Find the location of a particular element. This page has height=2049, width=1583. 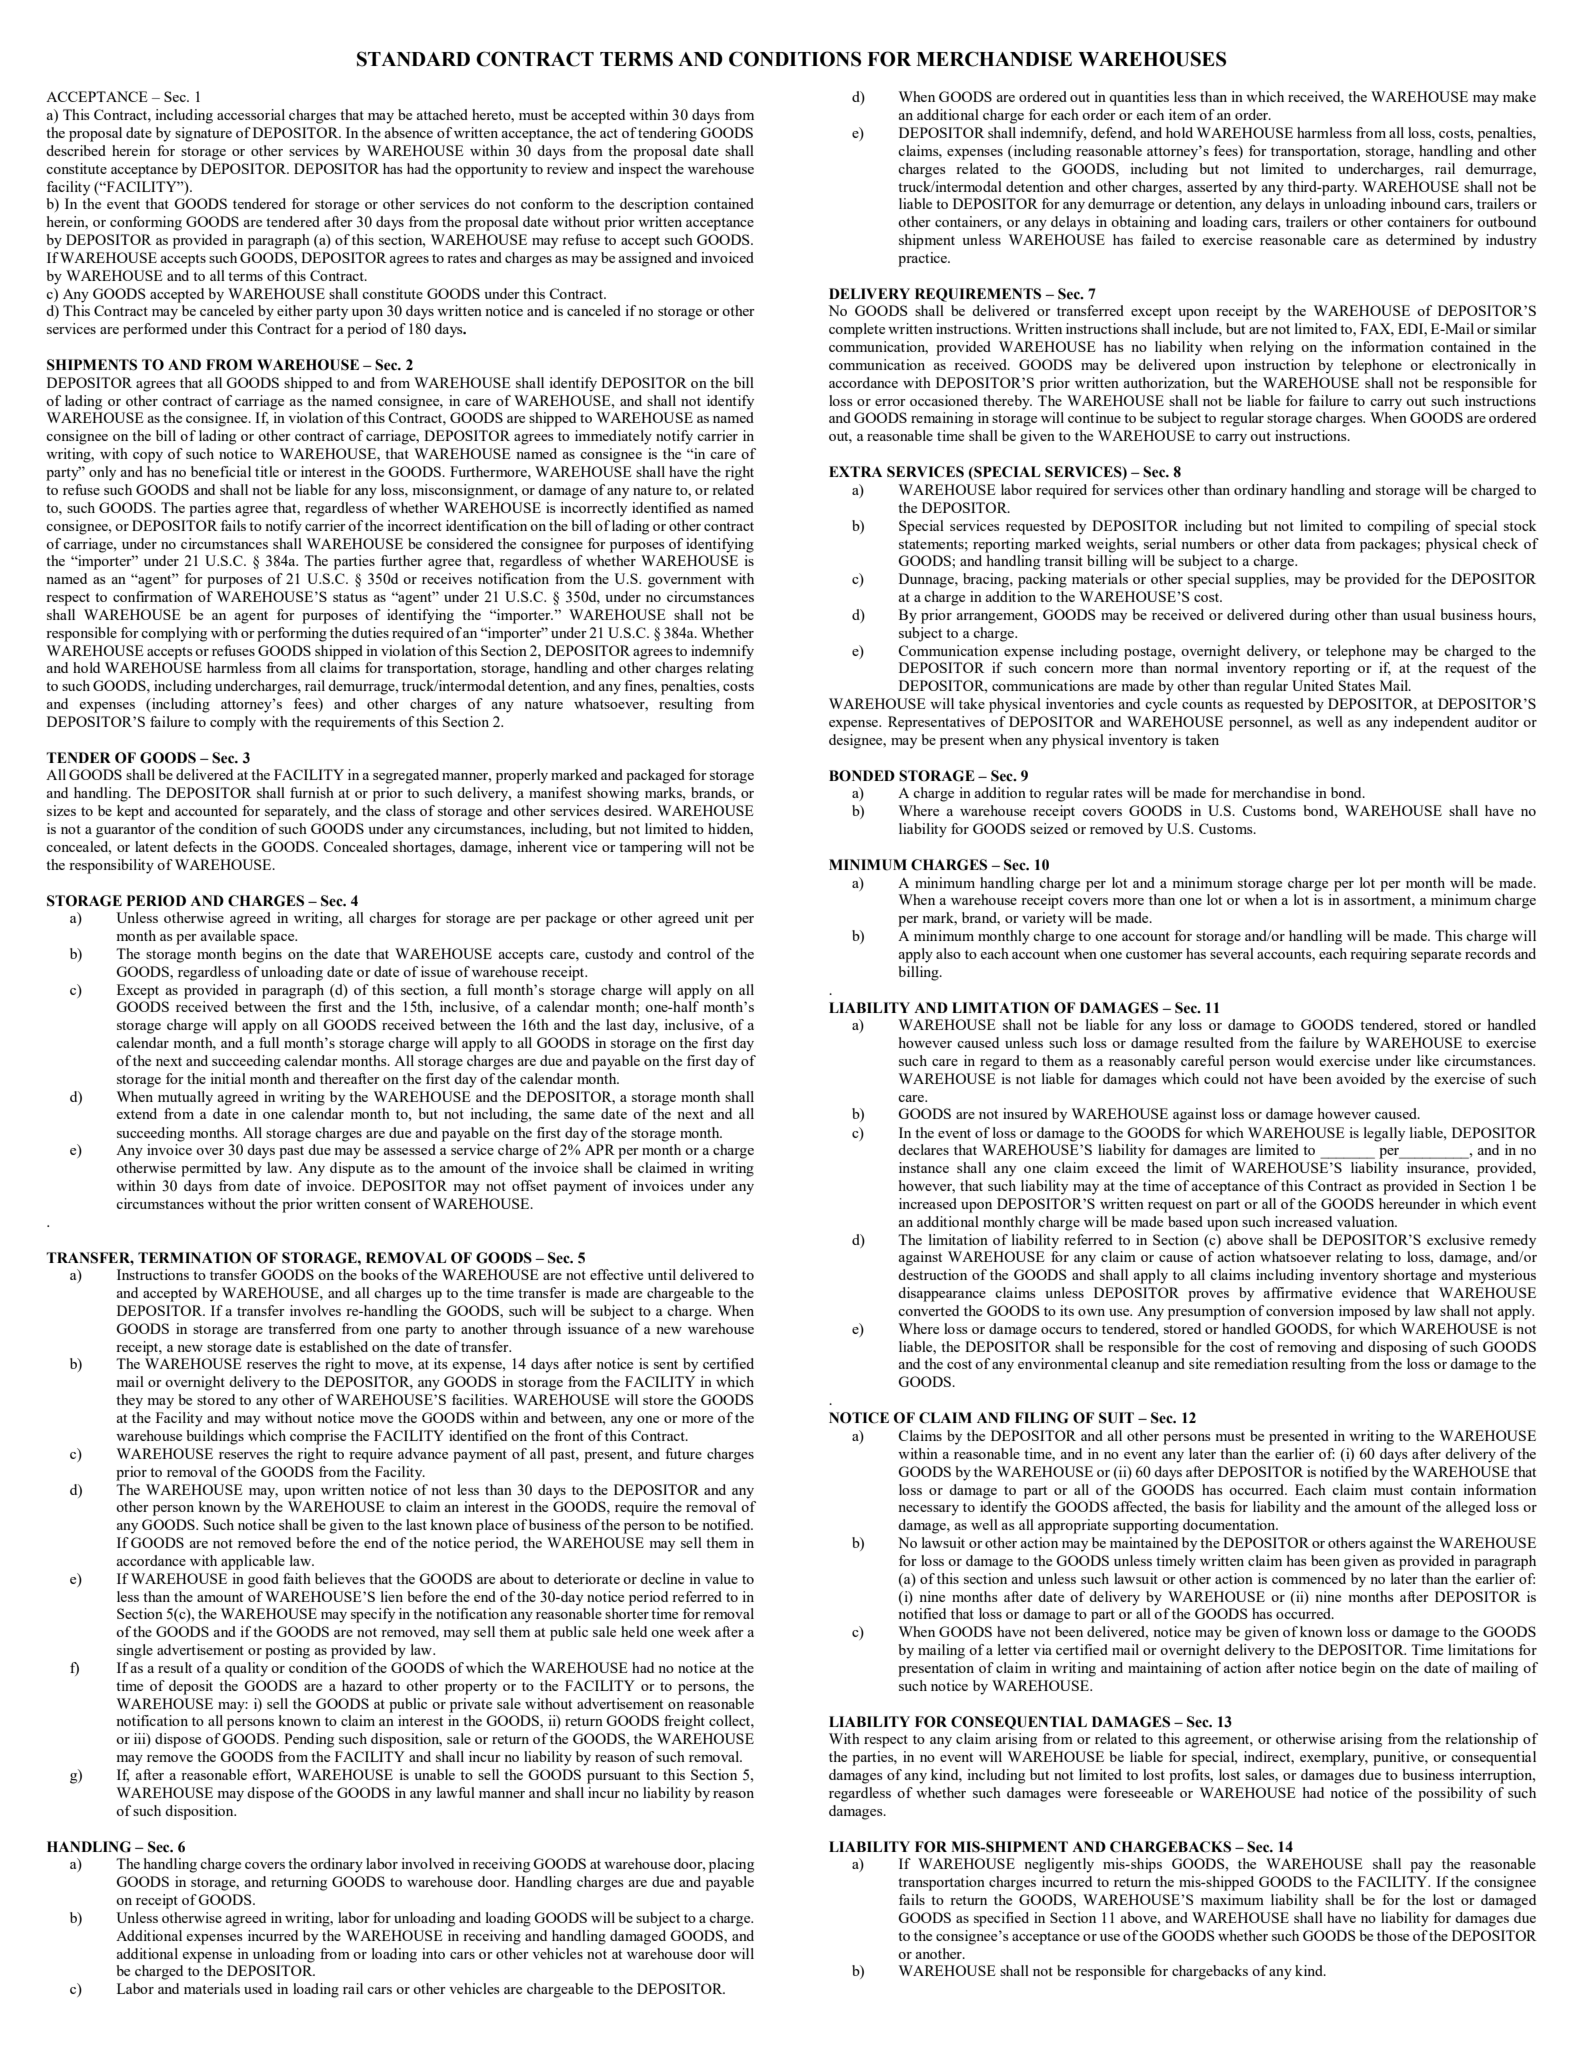

inbound is located at coordinates (1415, 203).
